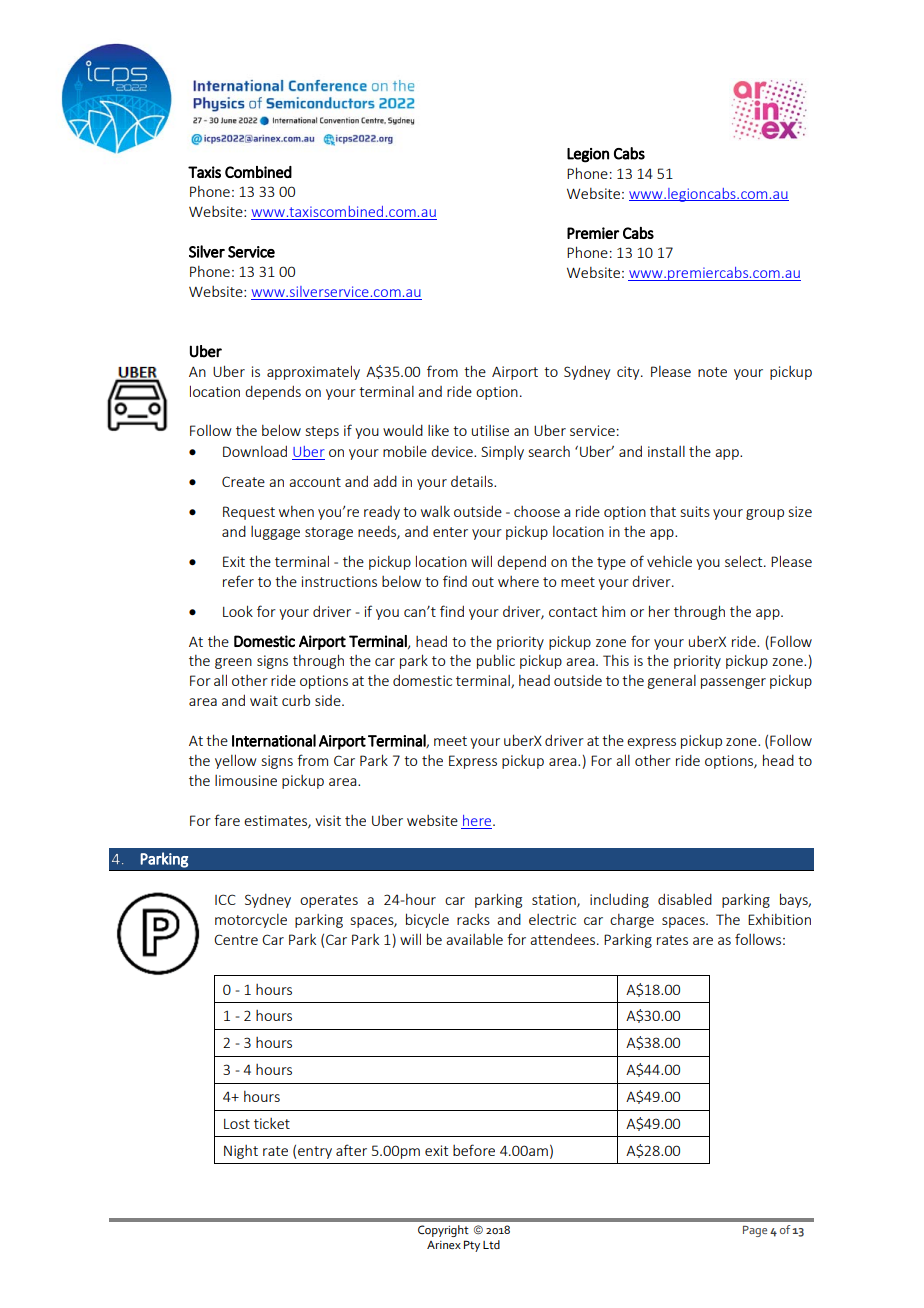 The image size is (924, 1308). I want to click on utilise, so click(490, 430).
